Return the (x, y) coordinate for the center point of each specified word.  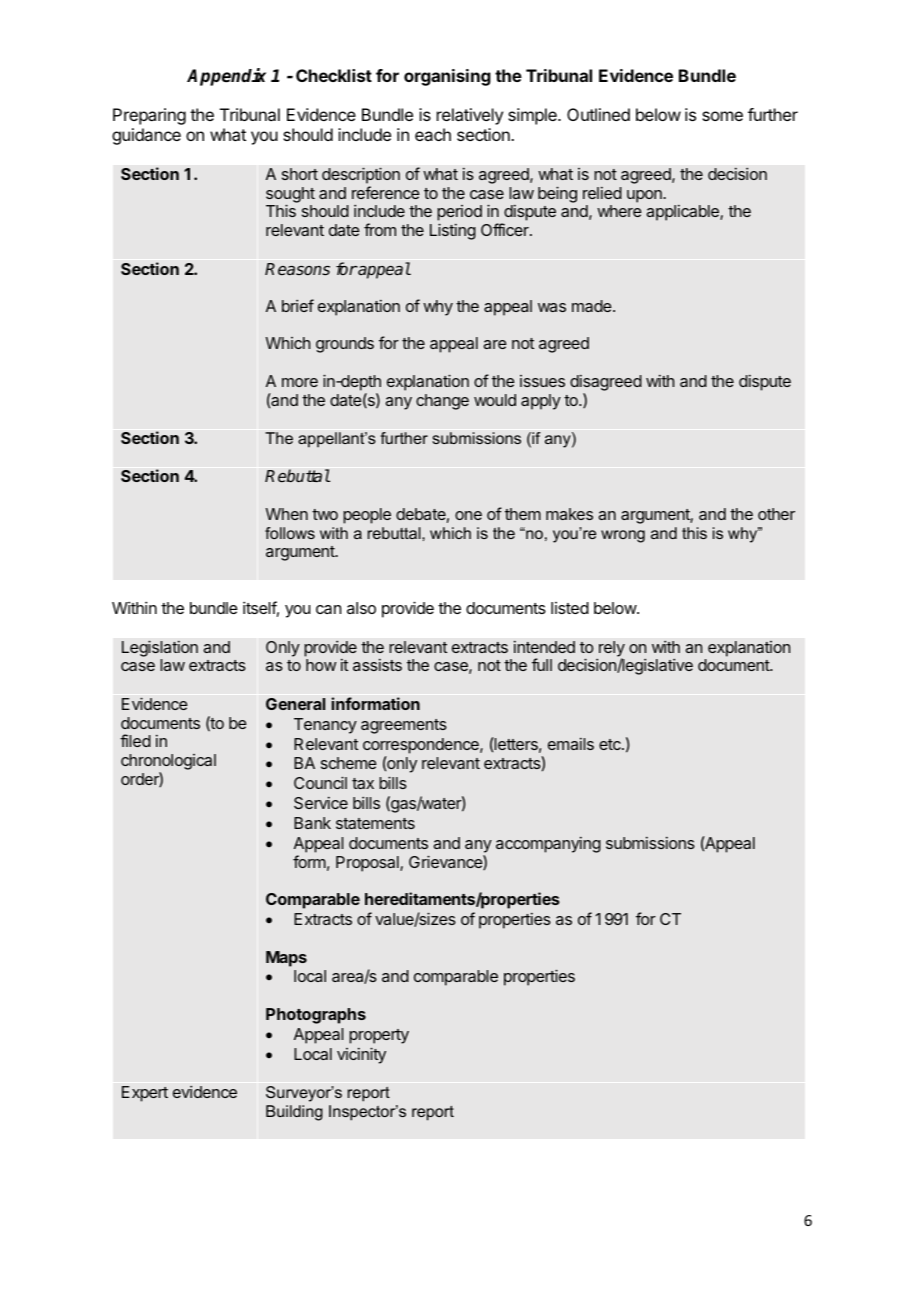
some (722, 116)
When (287, 514)
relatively (470, 116)
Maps (286, 959)
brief (298, 305)
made (593, 306)
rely (611, 650)
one (468, 515)
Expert (145, 1094)
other (776, 514)
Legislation (160, 648)
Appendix (226, 77)
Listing (453, 231)
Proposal (368, 864)
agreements (404, 726)
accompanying (548, 844)
